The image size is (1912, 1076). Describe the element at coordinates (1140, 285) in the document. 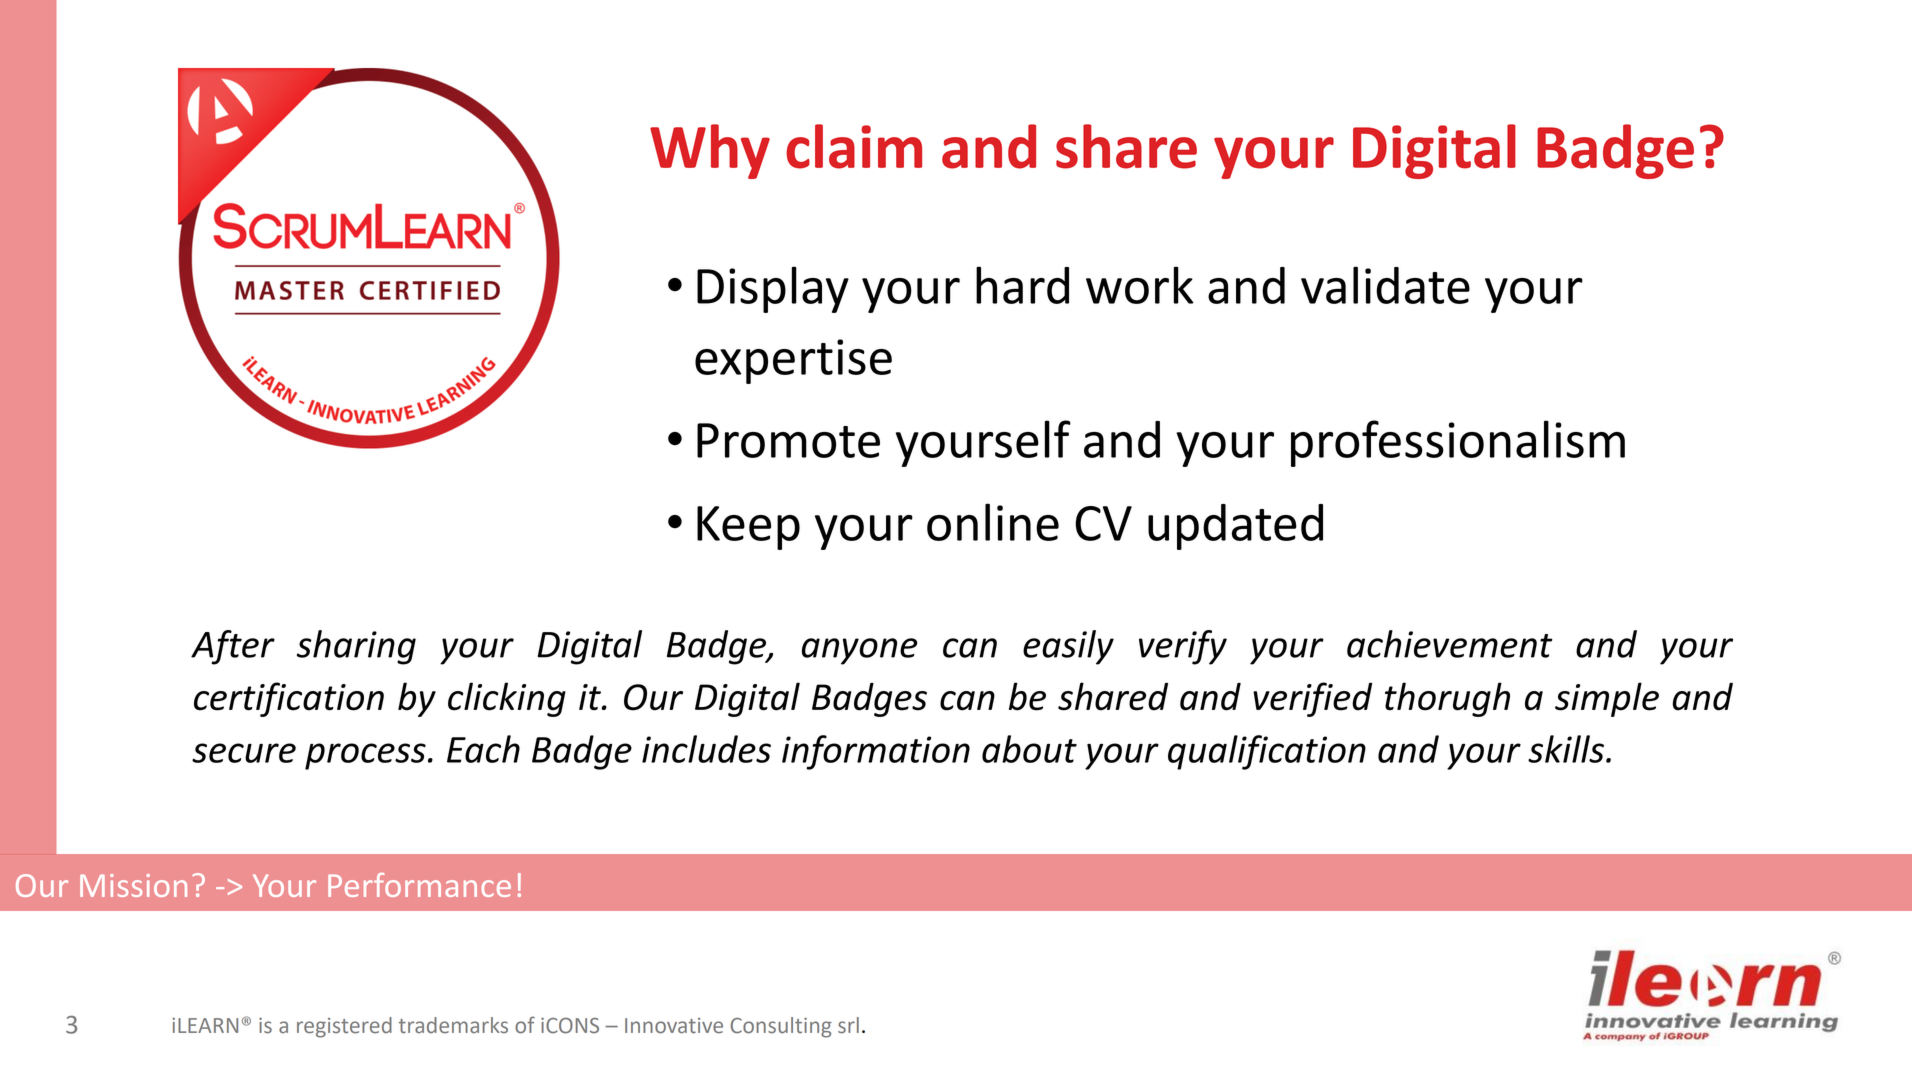

I see `work` at that location.
